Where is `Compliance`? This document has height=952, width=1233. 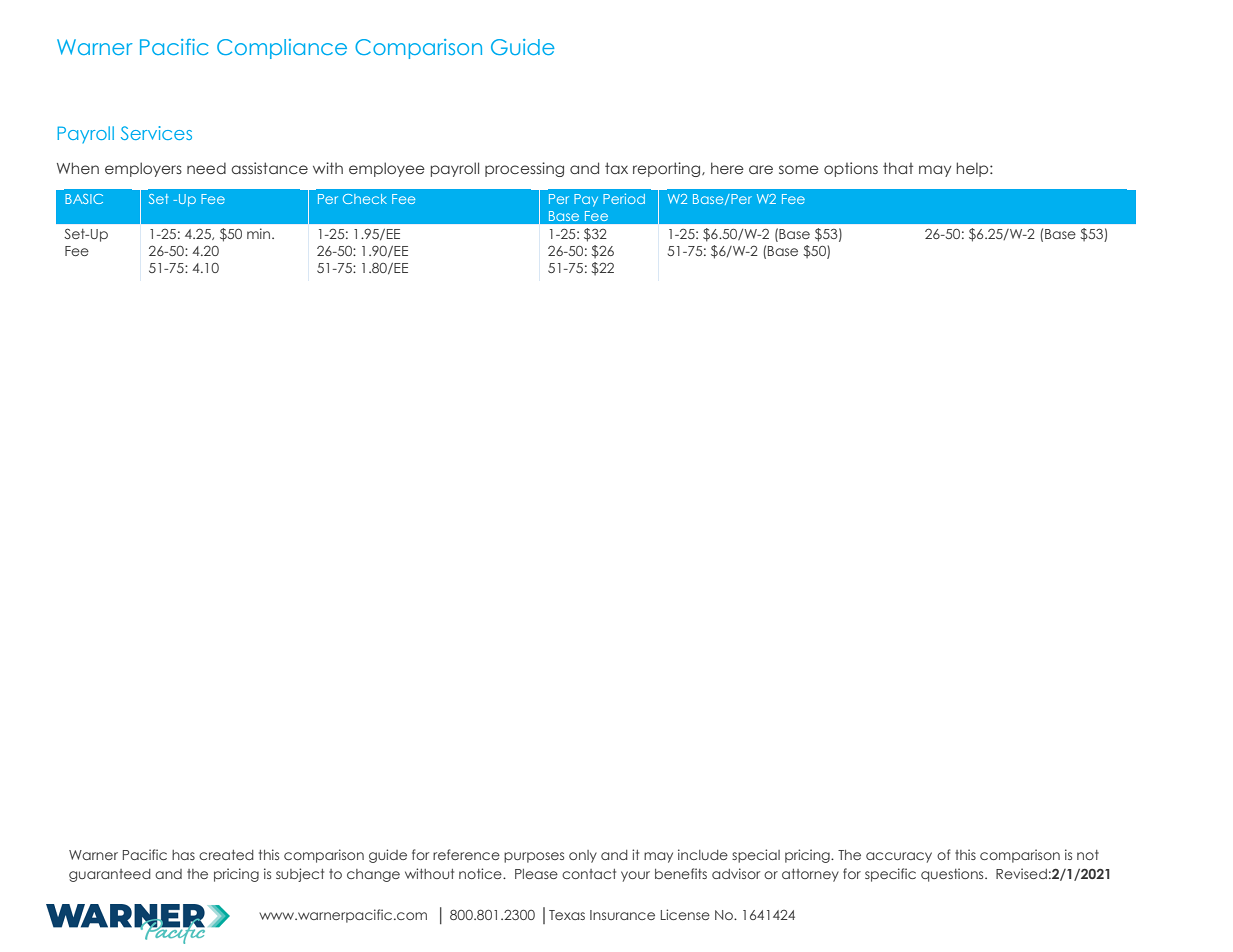
Compliance is located at coordinates (282, 49).
